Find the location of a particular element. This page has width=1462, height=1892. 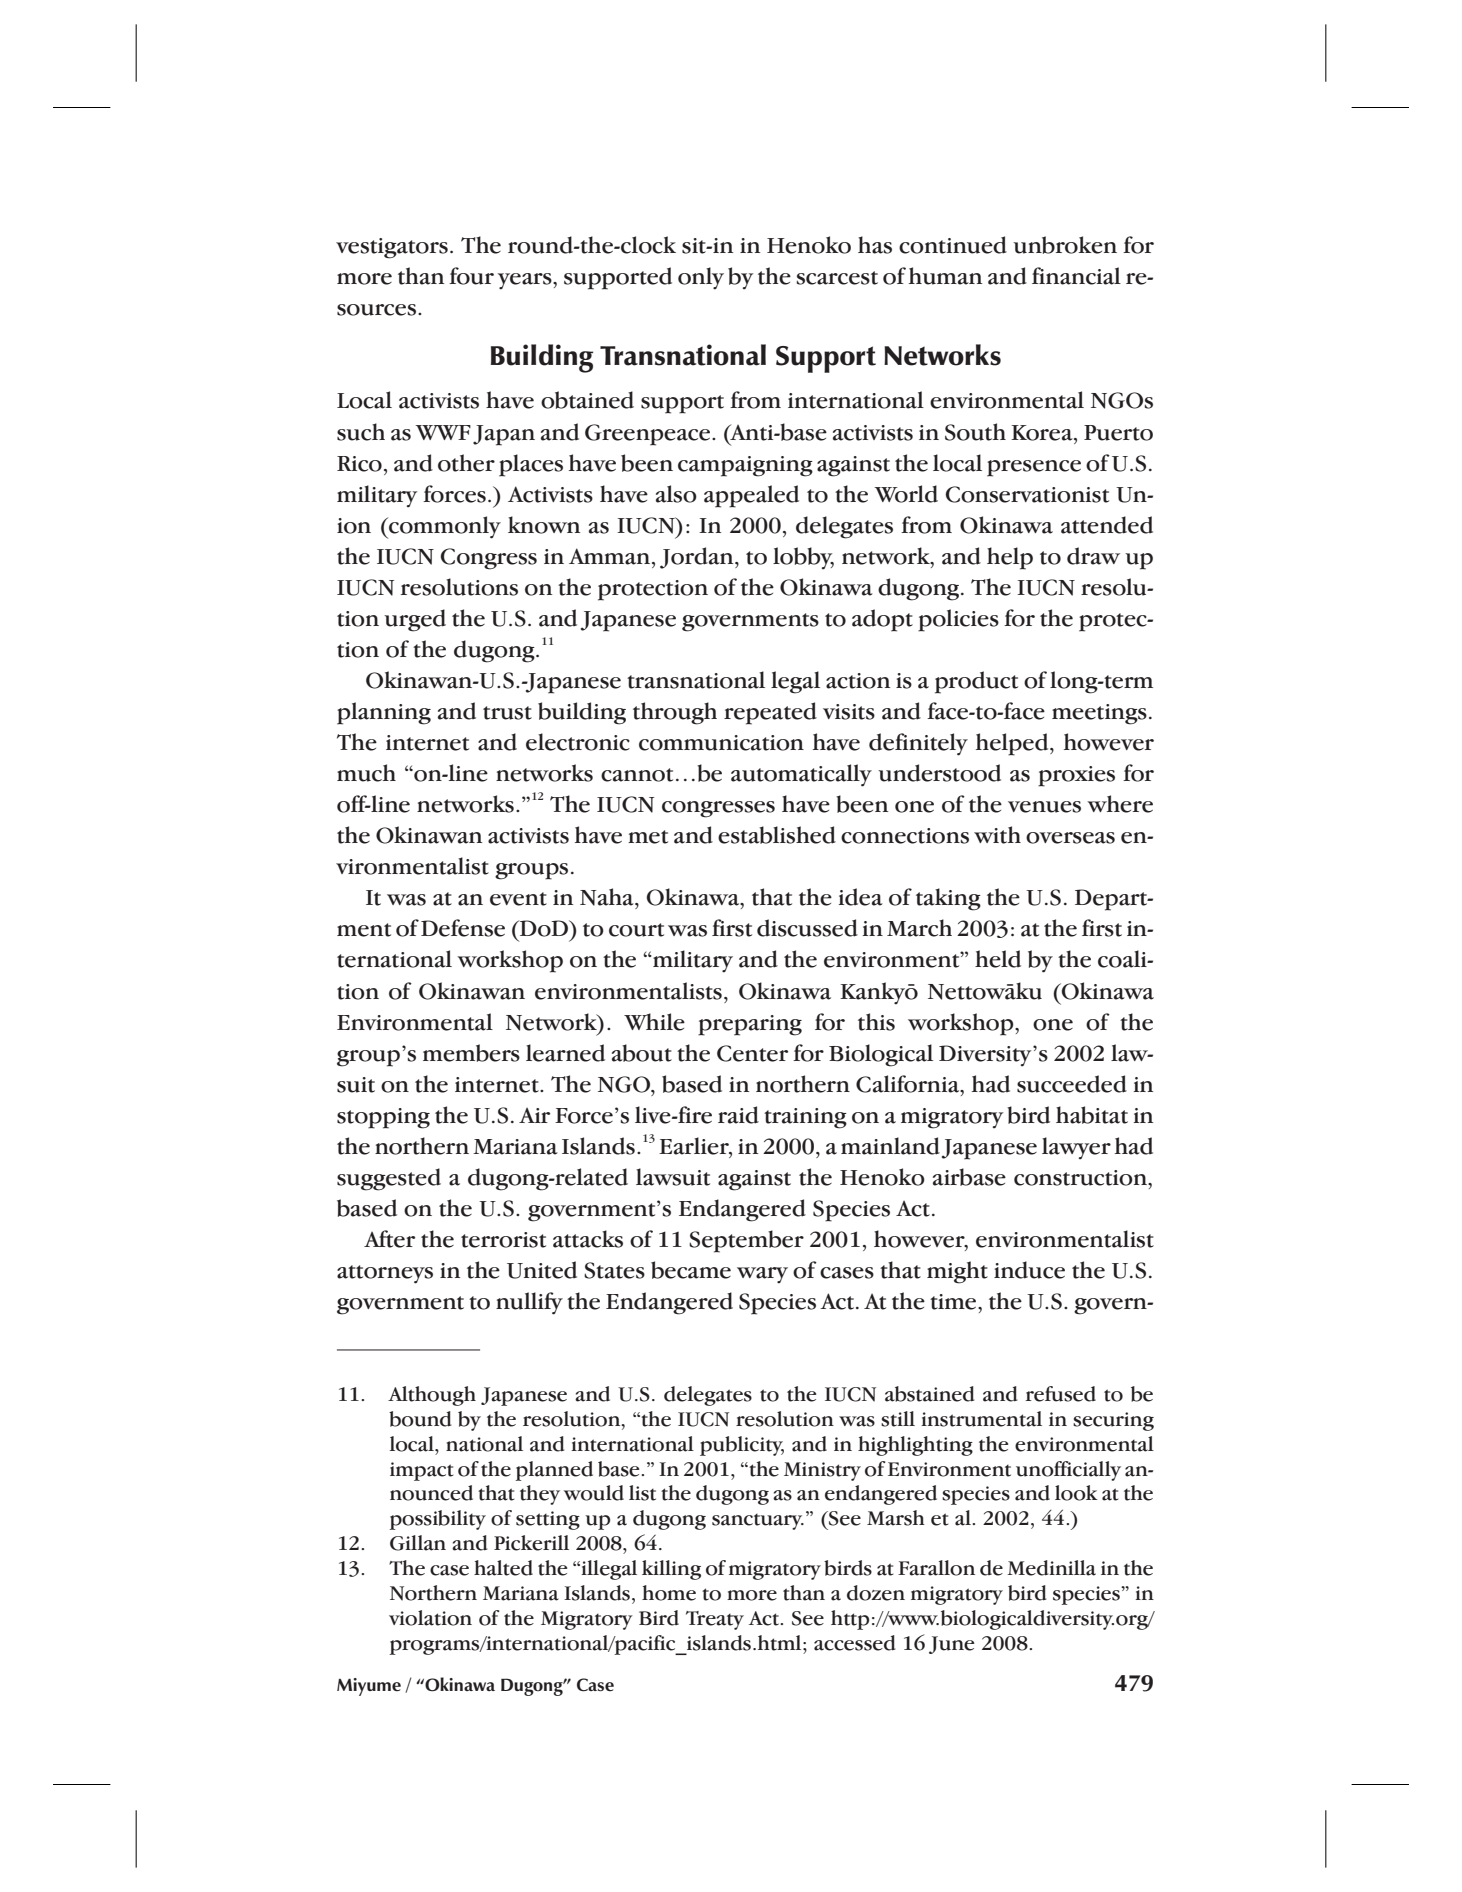

terrorist is located at coordinates (503, 1240).
